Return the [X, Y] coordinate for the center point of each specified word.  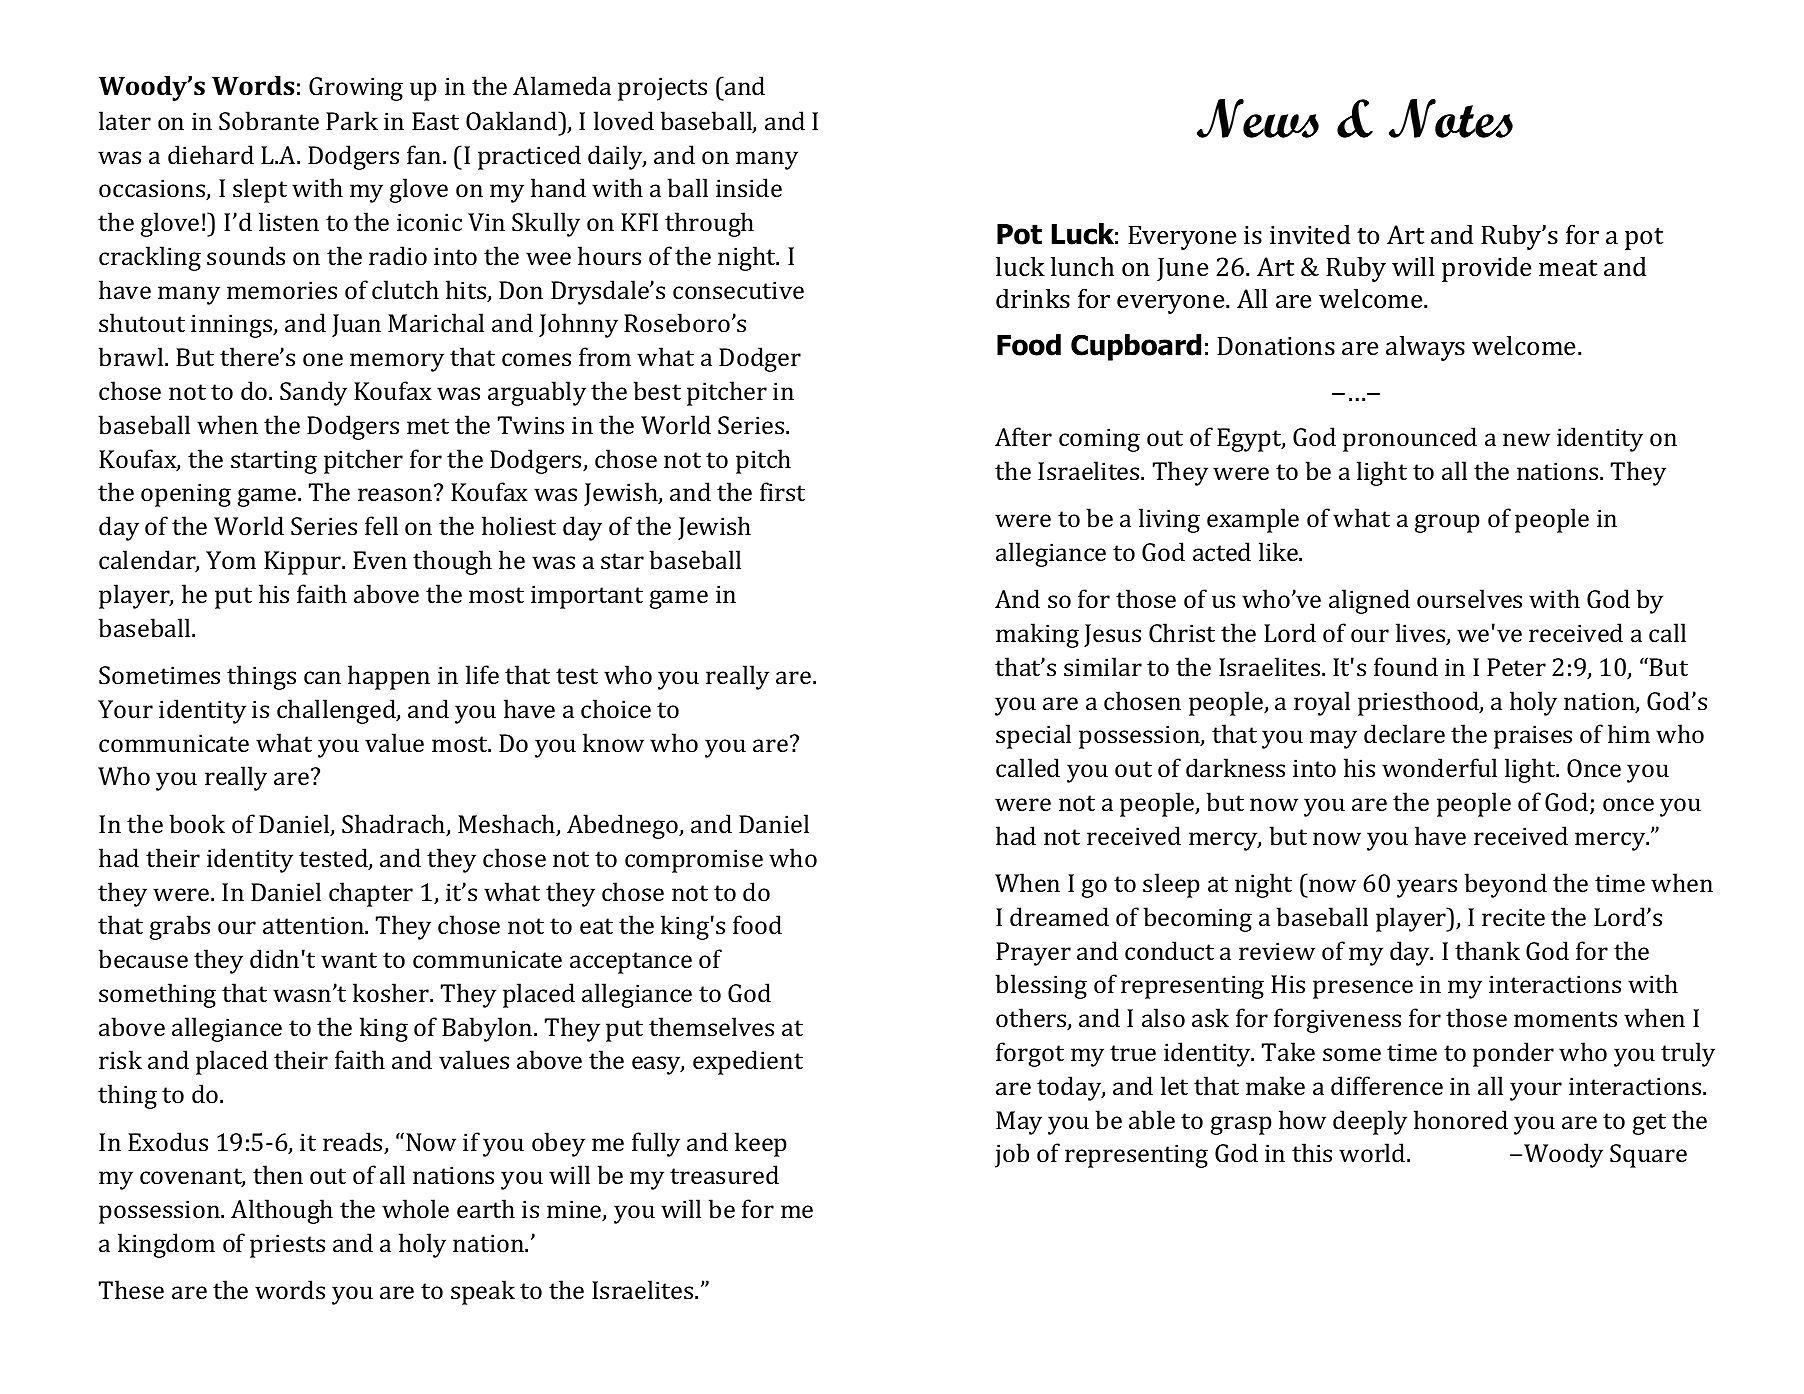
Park [352, 120]
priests [287, 1246]
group [1447, 523]
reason [395, 494]
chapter [371, 894]
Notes [1451, 118]
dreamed [1059, 916]
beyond [1505, 885]
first [782, 491]
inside [749, 187]
